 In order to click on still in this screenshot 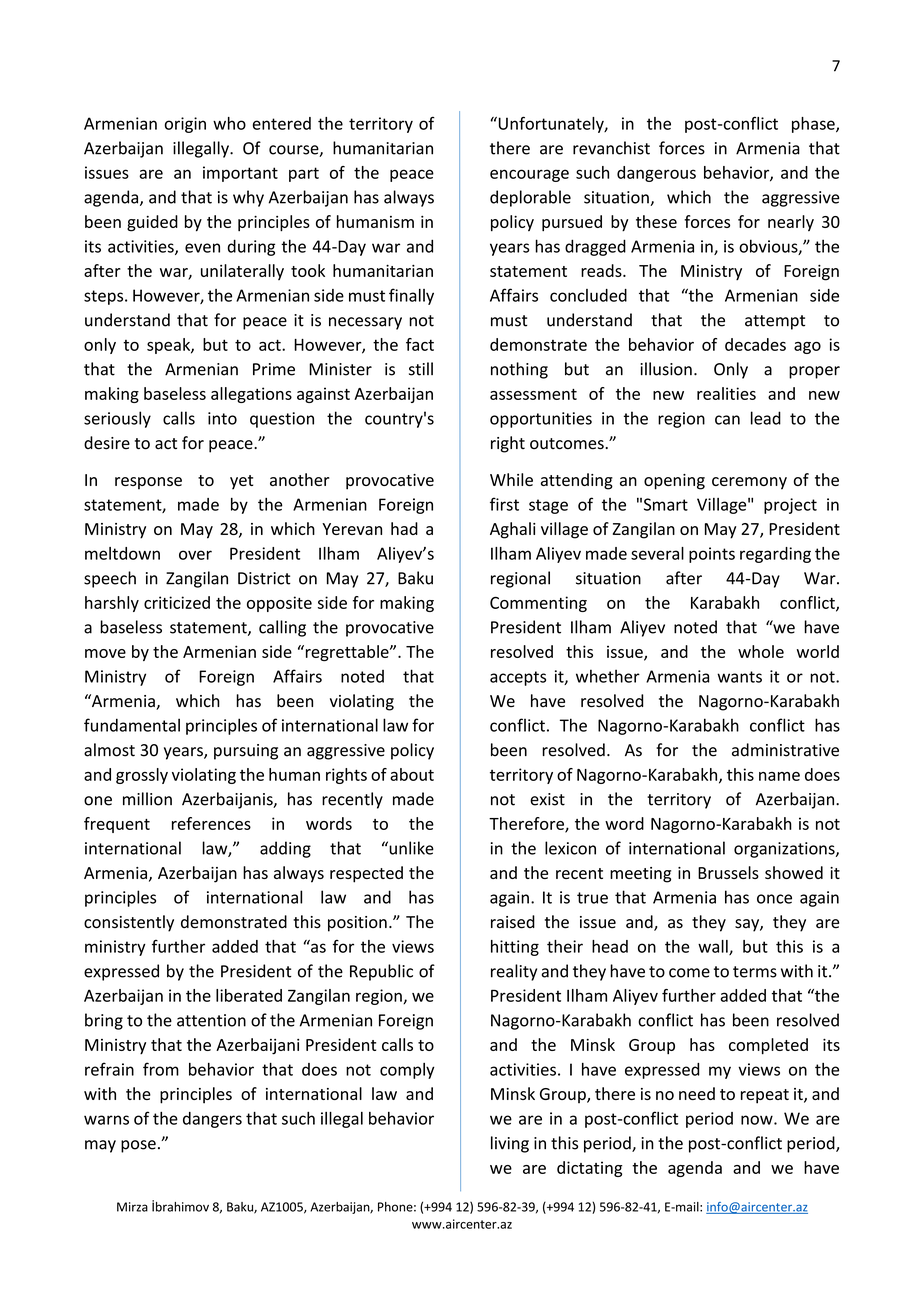, I will do `click(421, 369)`.
